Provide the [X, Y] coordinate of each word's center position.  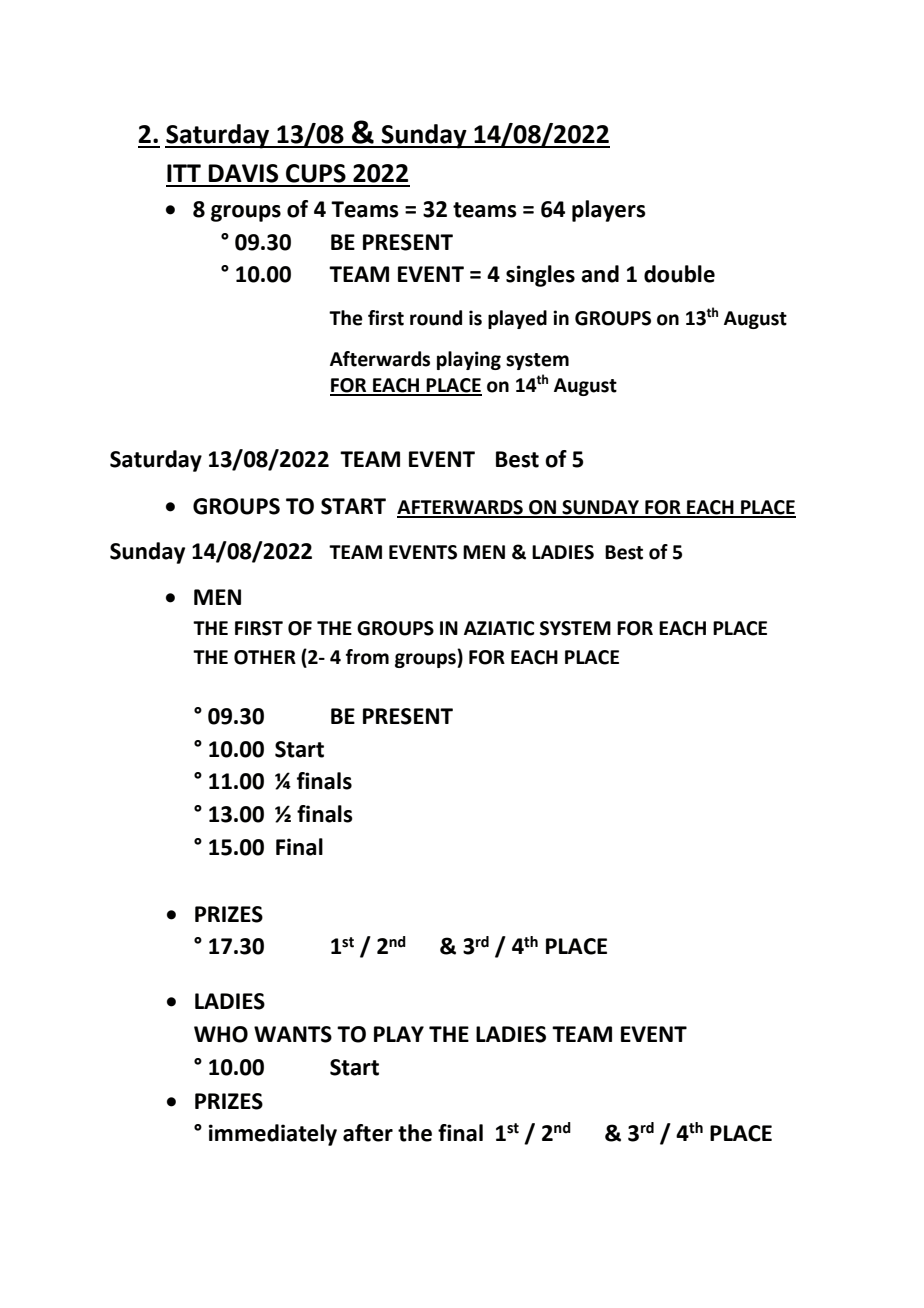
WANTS [293, 1034]
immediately [273, 1135]
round [436, 318]
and [600, 274]
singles [540, 276]
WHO [221, 1034]
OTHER [265, 657]
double [679, 274]
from [367, 657]
